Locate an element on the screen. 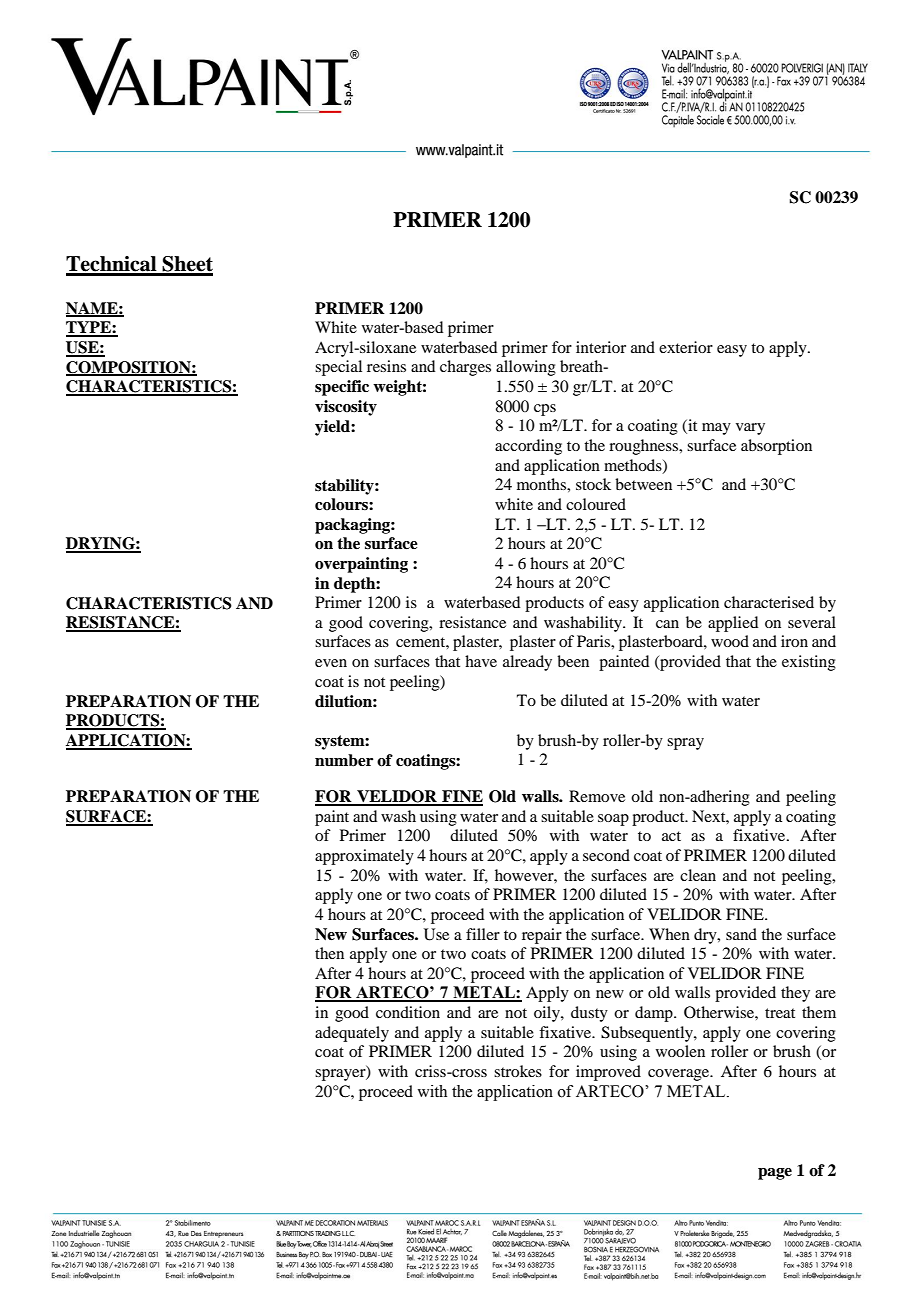  interior is located at coordinates (601, 347).
